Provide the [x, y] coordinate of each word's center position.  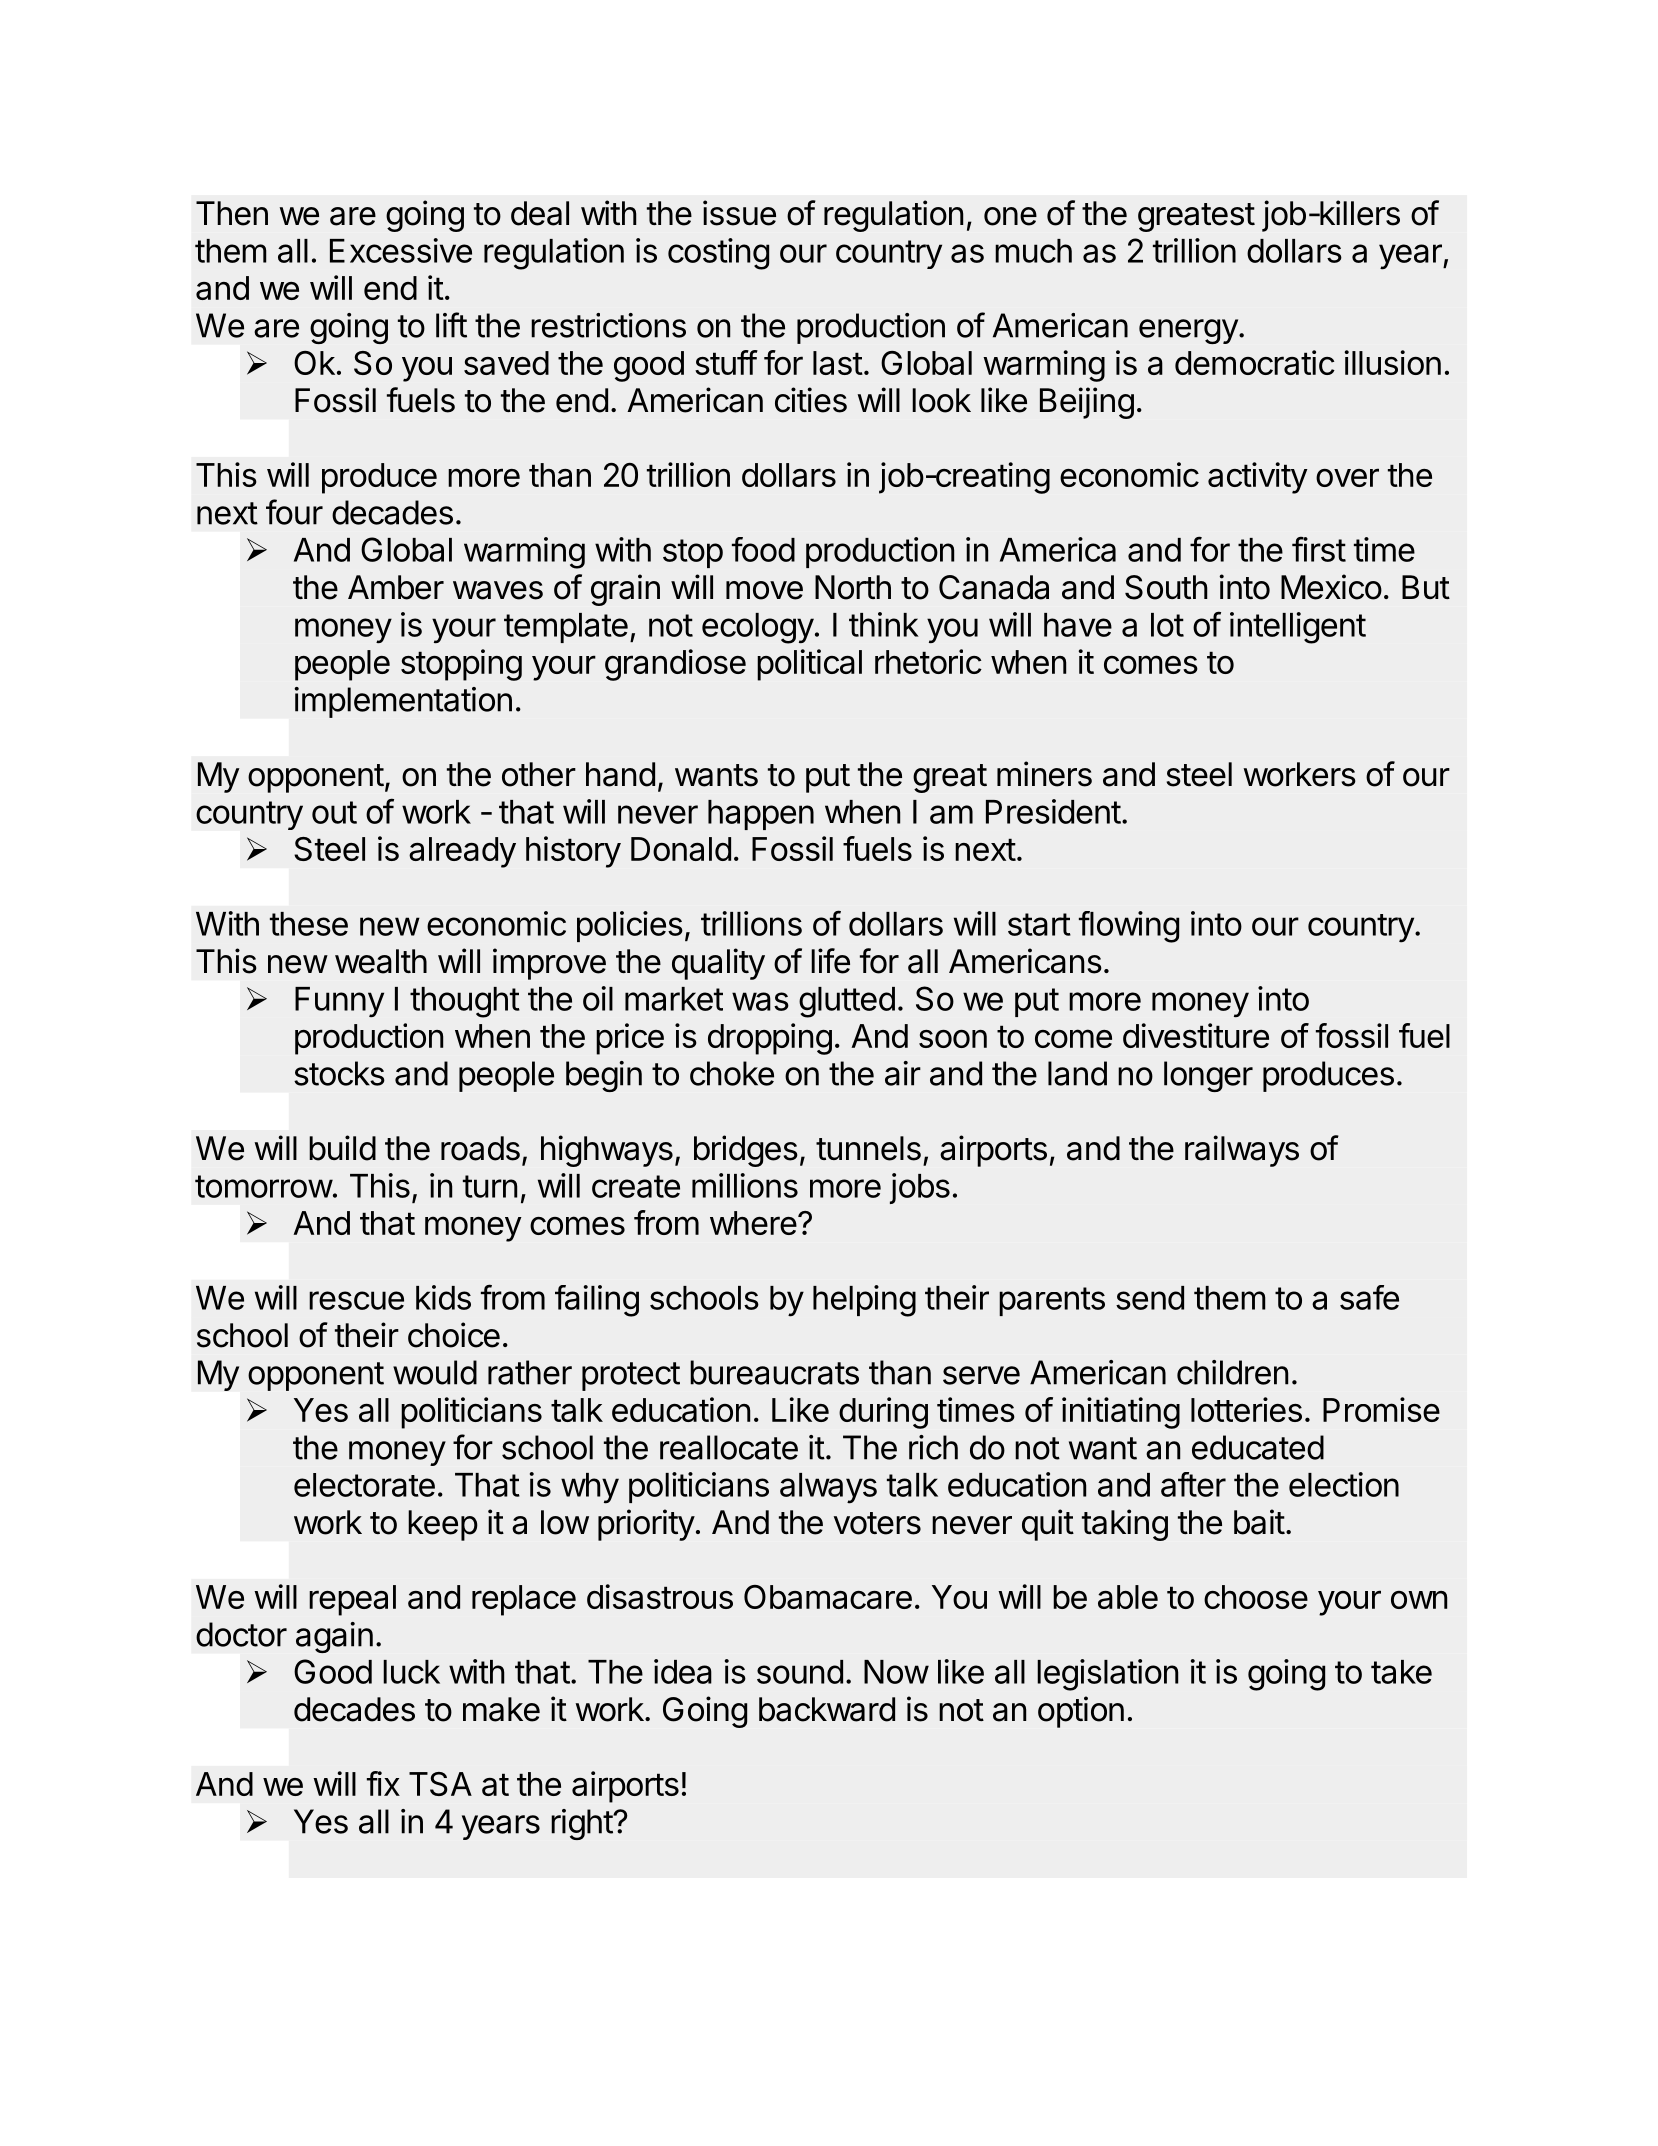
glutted [847, 1002]
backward [827, 1709]
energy [1188, 331]
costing [718, 254]
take [1401, 1672]
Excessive [401, 250]
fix [383, 1783]
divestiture [1196, 1035]
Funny [339, 1002]
